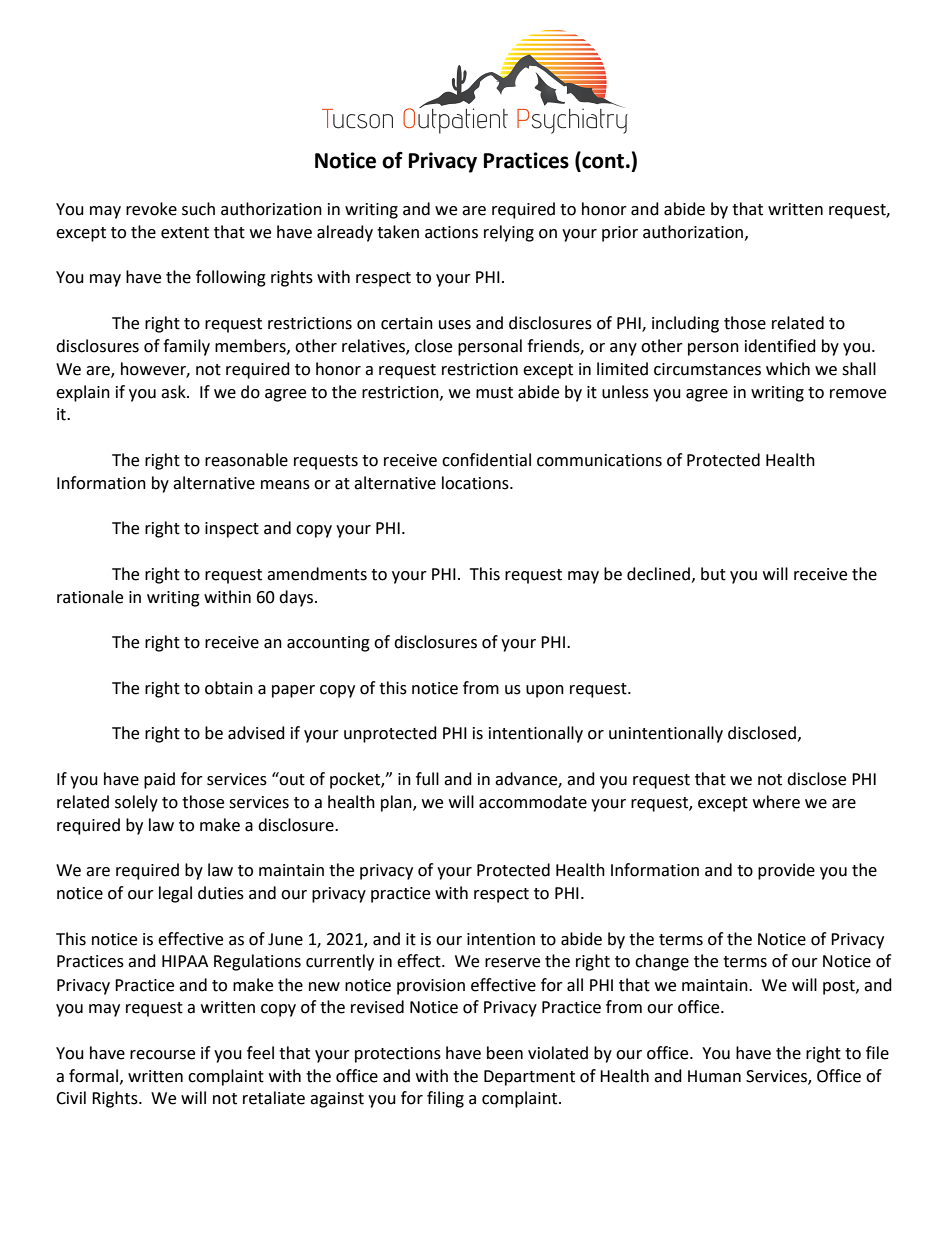 This document has width=952, height=1233. I want to click on extent, so click(185, 233).
